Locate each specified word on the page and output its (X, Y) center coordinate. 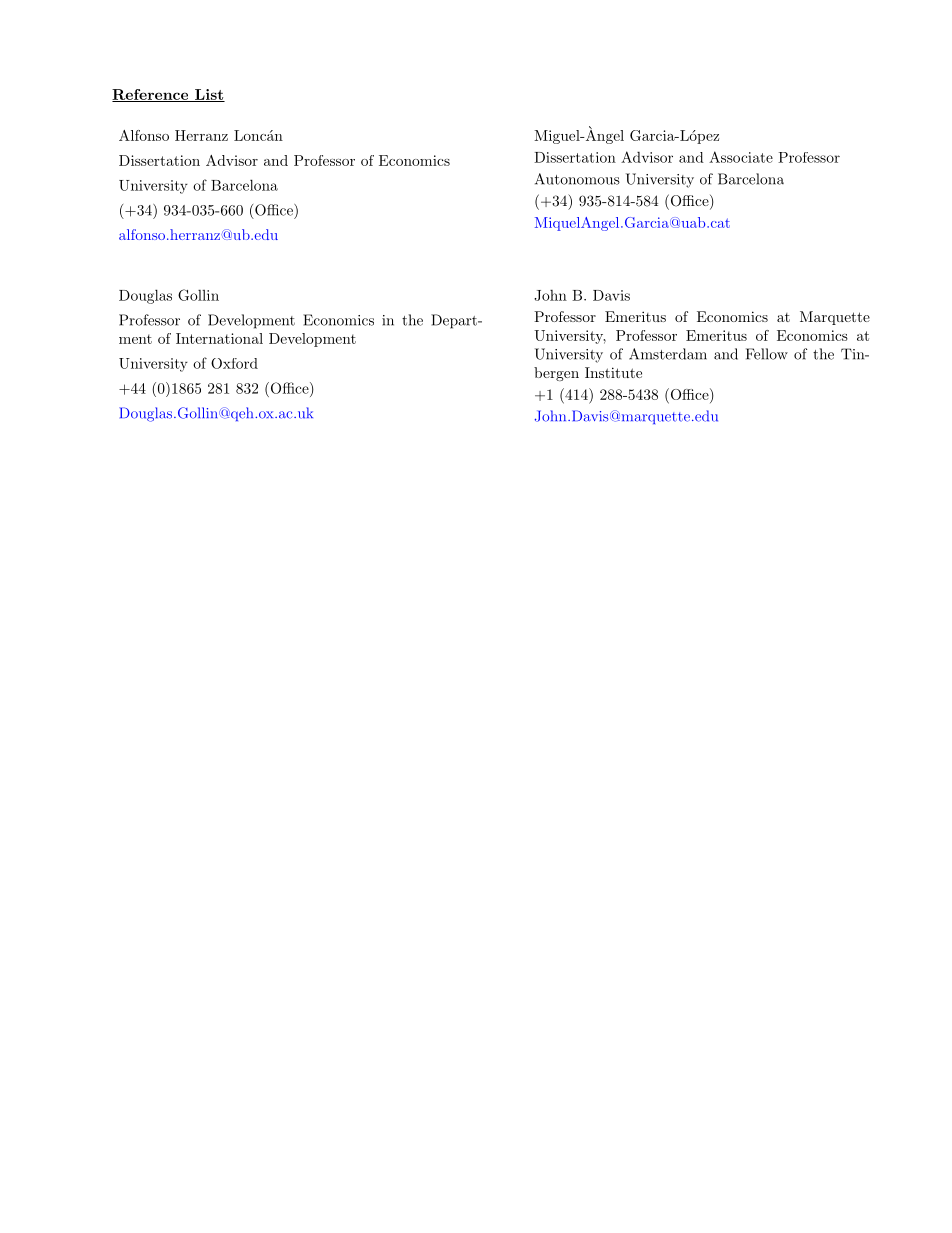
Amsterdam (668, 354)
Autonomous (577, 179)
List (209, 95)
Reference (151, 95)
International (219, 338)
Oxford (234, 363)
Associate (741, 157)
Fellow (767, 354)
